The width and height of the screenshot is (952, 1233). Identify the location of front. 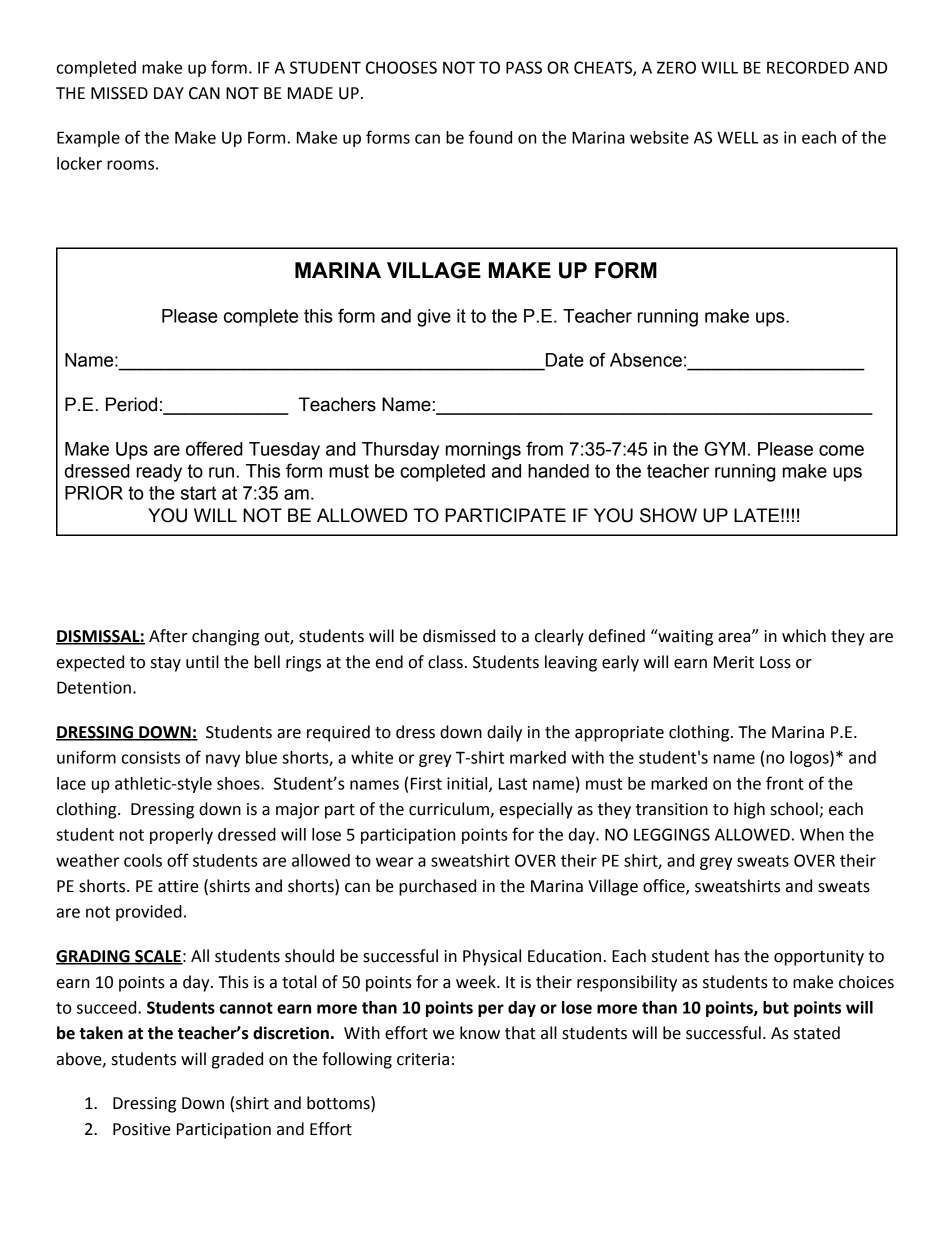
(785, 783).
